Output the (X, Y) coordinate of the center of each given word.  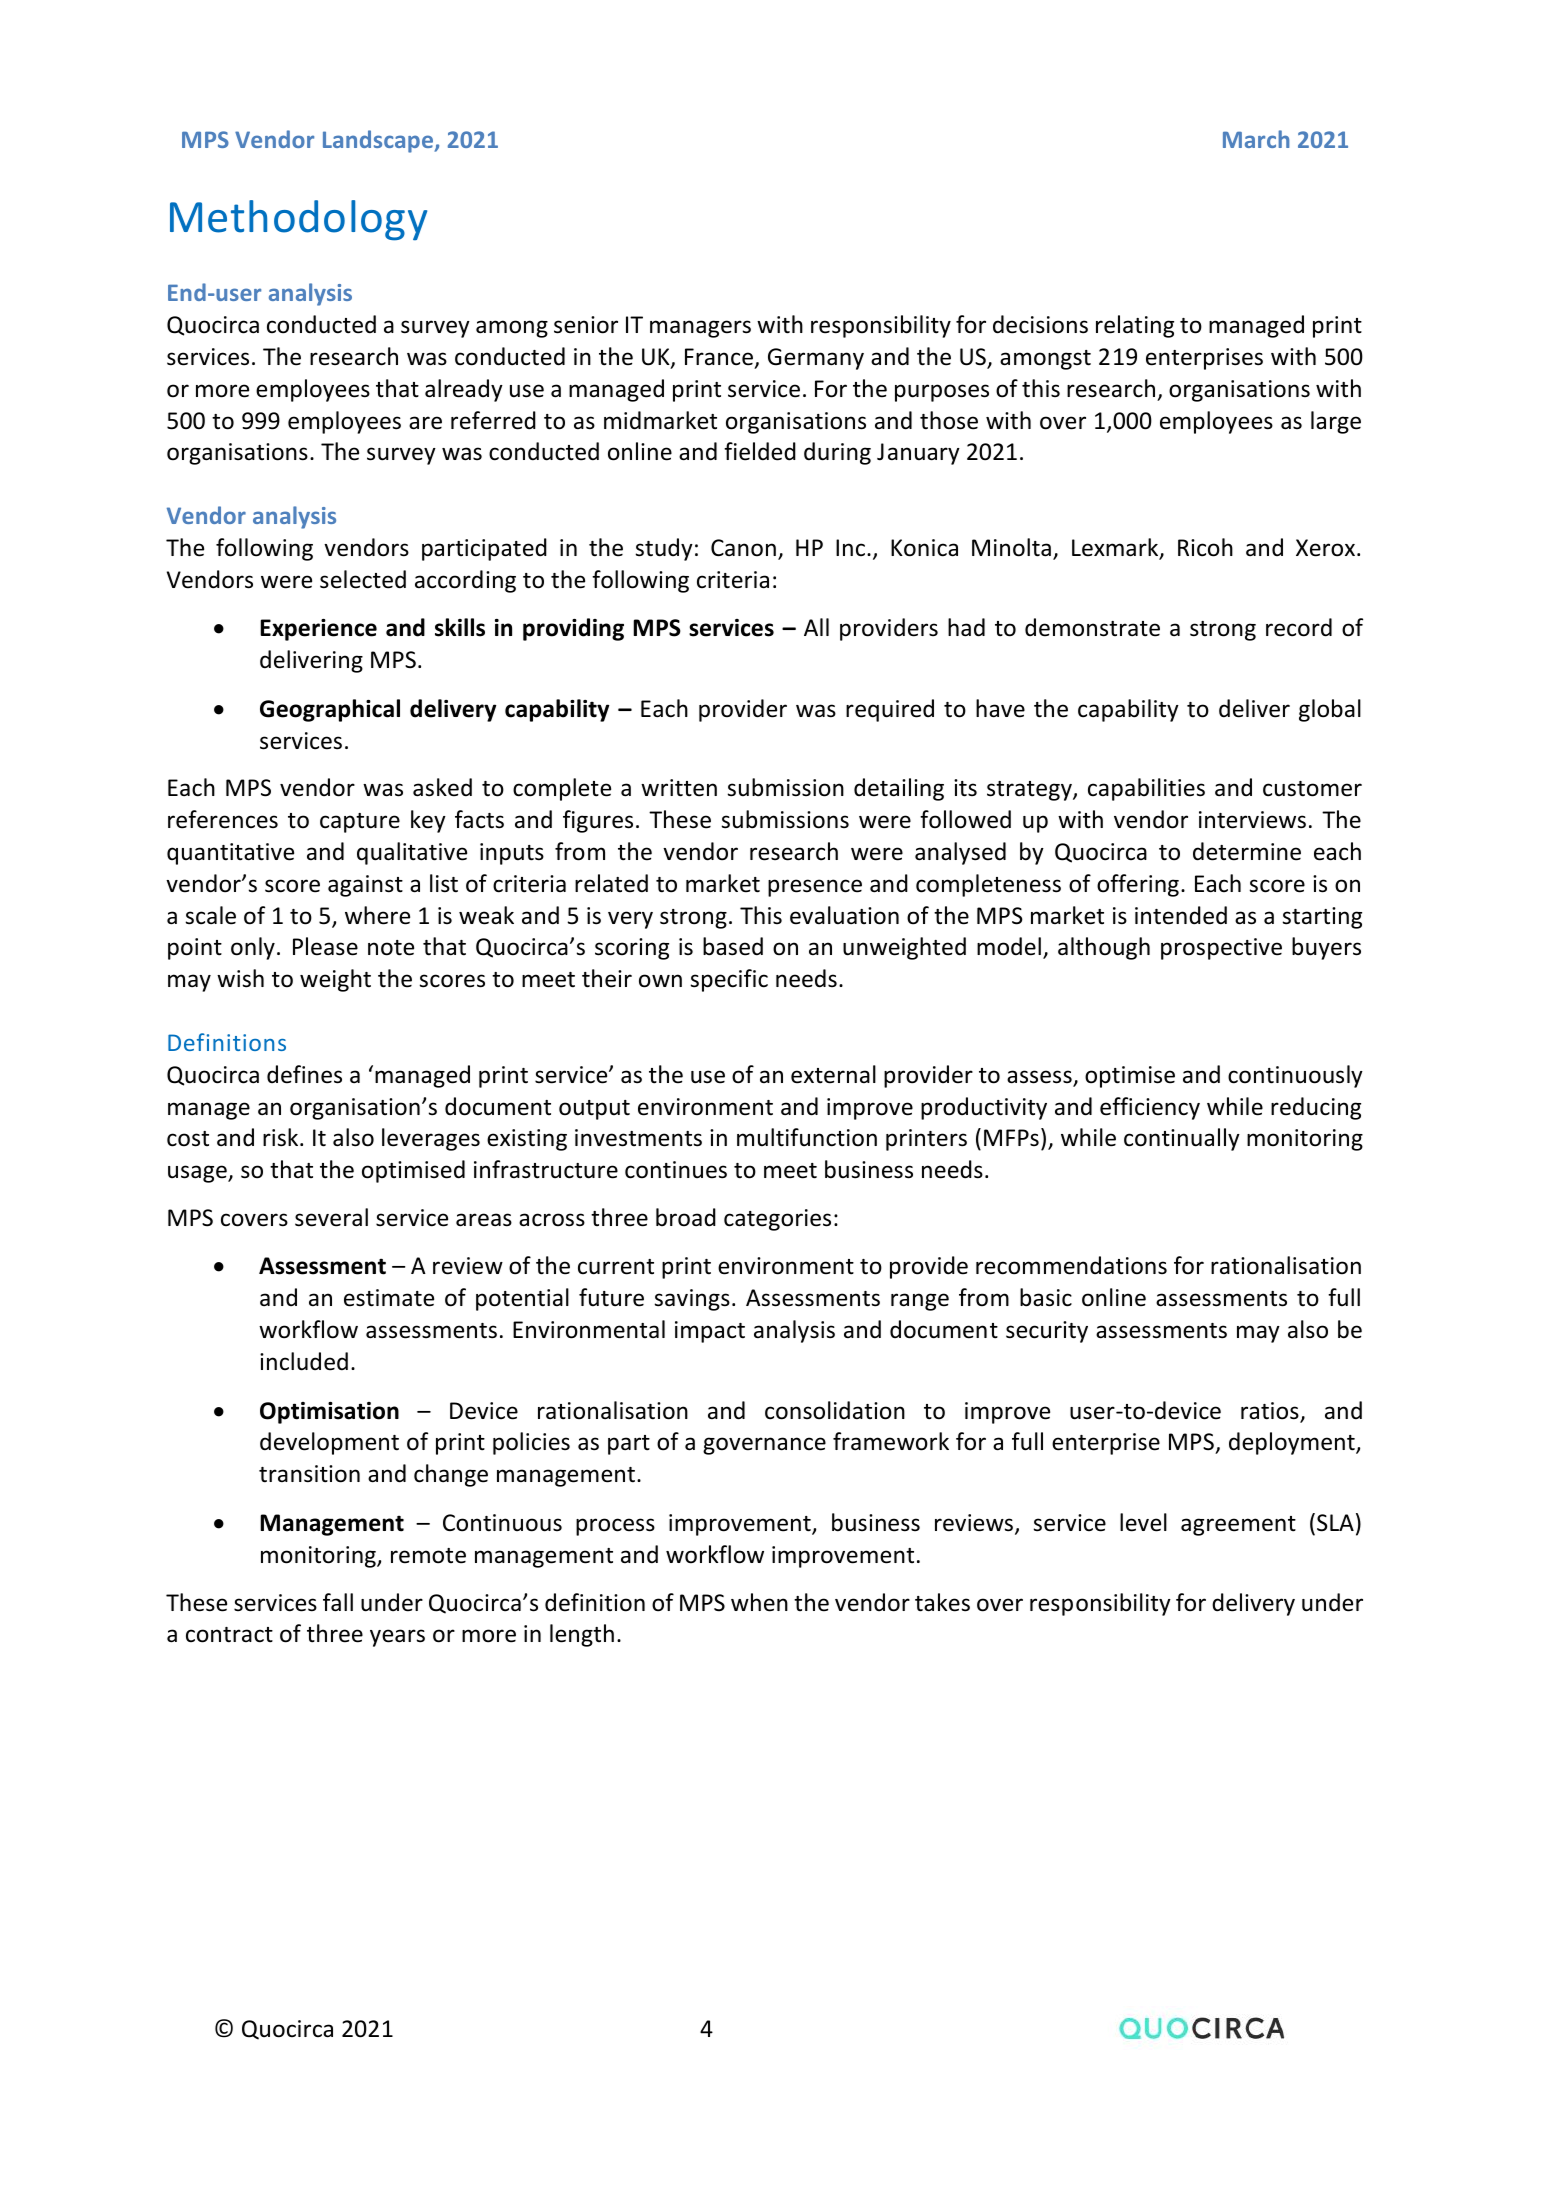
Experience (318, 630)
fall (338, 1602)
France (720, 358)
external (833, 1074)
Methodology (298, 220)
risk (282, 1137)
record (1299, 627)
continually (1182, 1139)
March (1256, 139)
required (890, 710)
